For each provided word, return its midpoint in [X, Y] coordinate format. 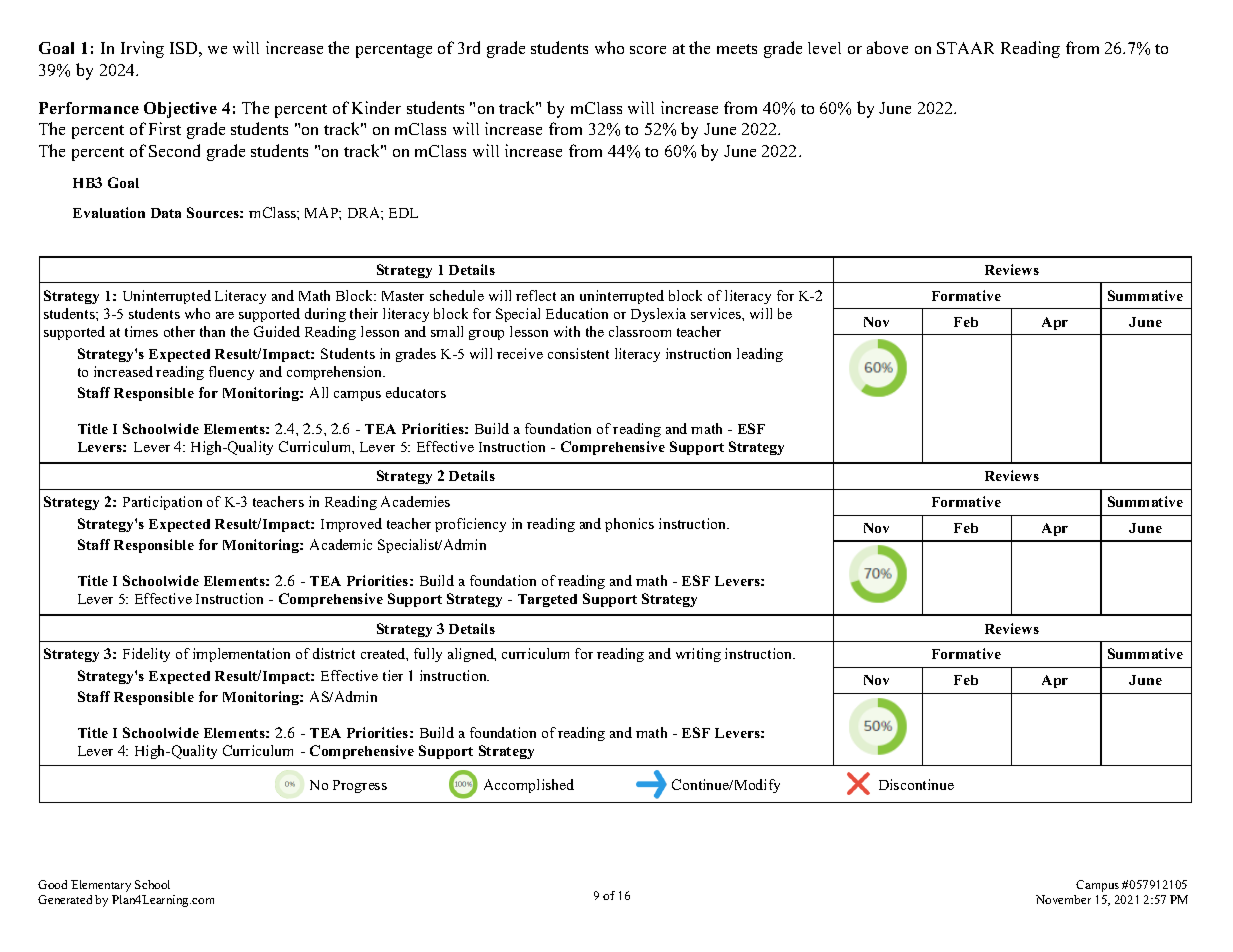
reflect [536, 295]
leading [760, 355]
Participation [162, 503]
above [887, 47]
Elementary [101, 886]
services [717, 313]
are [225, 315]
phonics [629, 525]
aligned [472, 655]
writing [698, 655]
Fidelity [146, 655]
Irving [142, 49]
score [648, 50]
